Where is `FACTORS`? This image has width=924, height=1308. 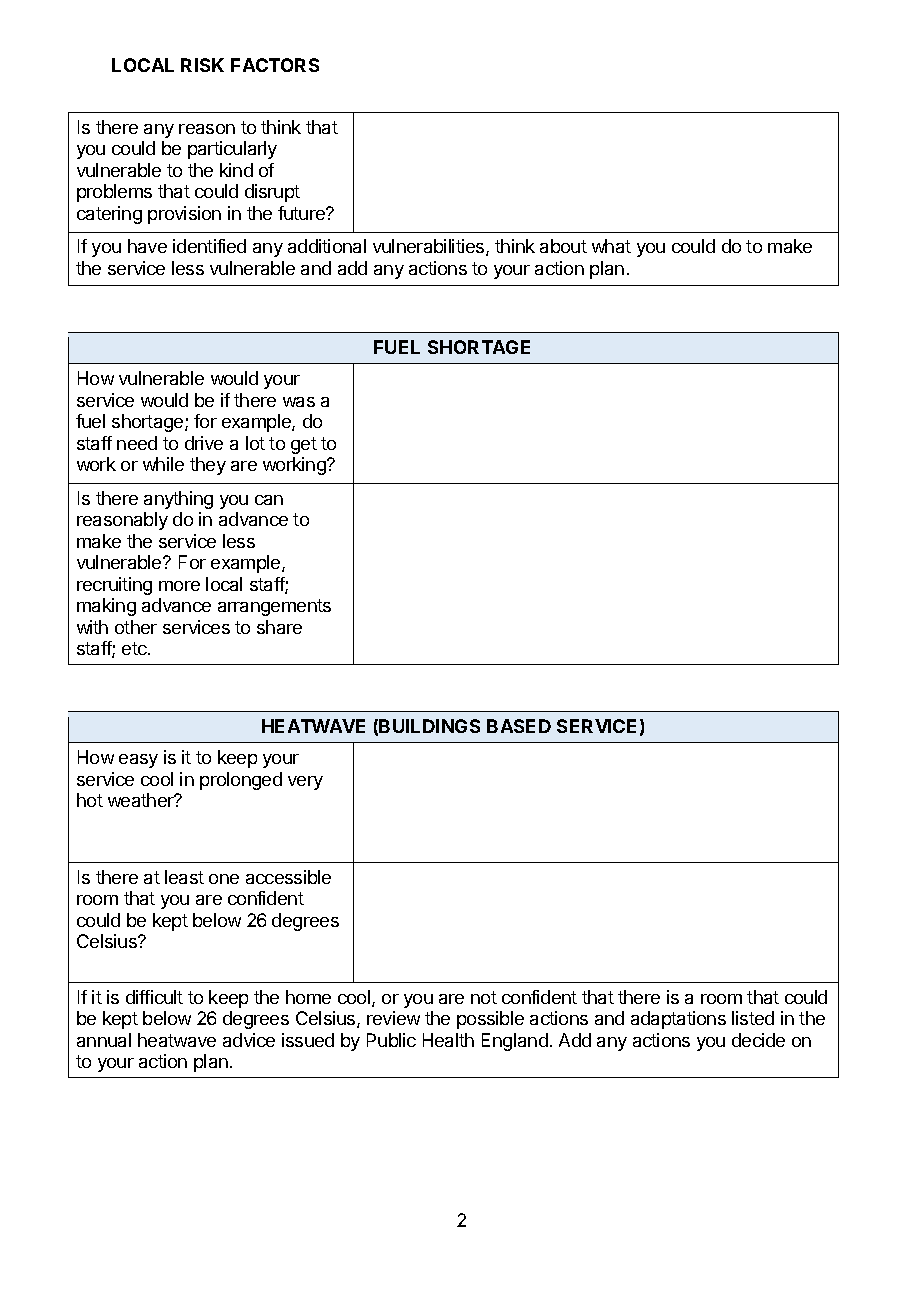
FACTORS is located at coordinates (275, 65).
